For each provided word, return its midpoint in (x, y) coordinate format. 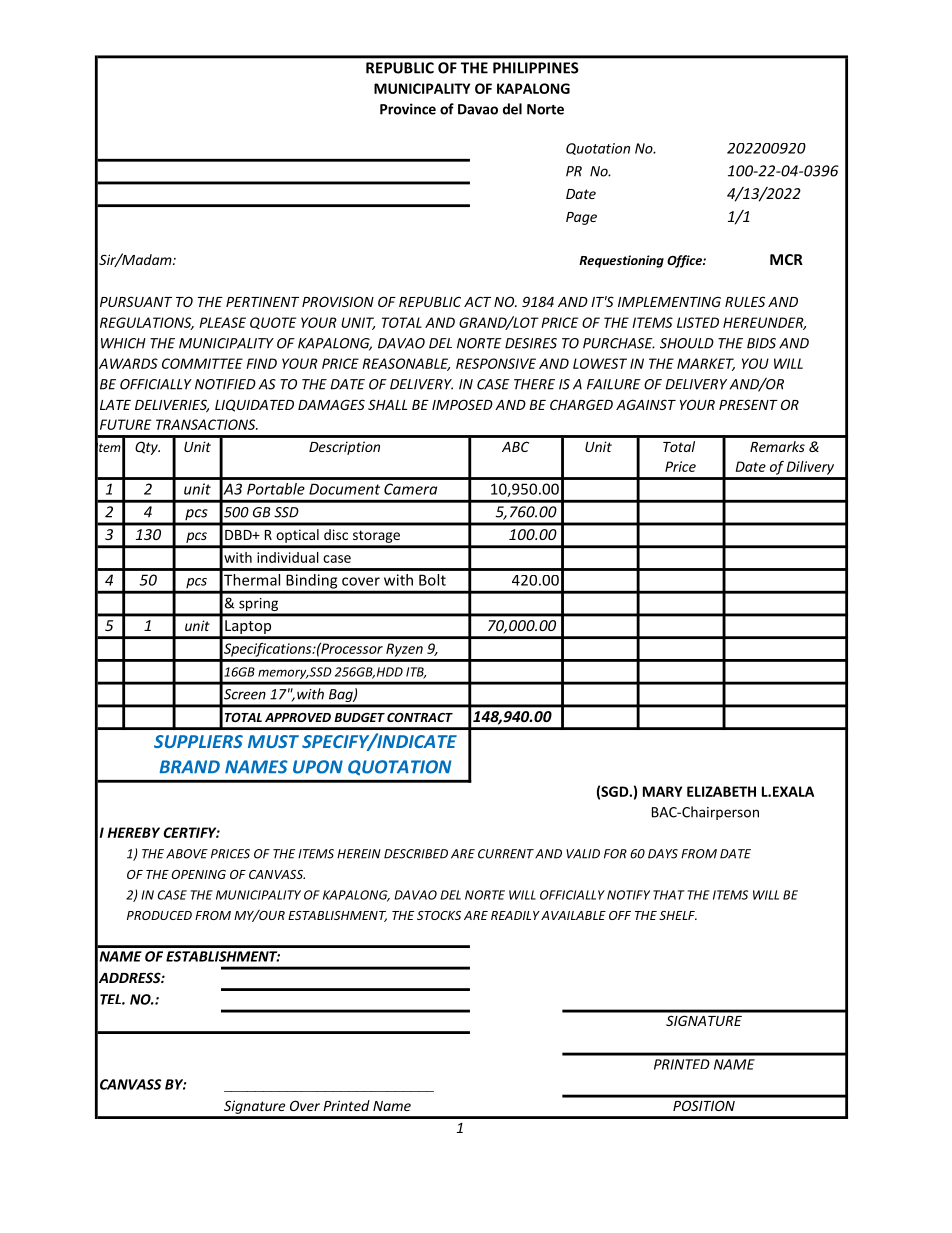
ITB (416, 673)
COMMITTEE (202, 363)
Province (408, 109)
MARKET (706, 364)
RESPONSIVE (496, 363)
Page (581, 218)
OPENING (199, 874)
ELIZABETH (721, 791)
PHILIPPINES (536, 68)
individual (288, 557)
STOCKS (439, 915)
